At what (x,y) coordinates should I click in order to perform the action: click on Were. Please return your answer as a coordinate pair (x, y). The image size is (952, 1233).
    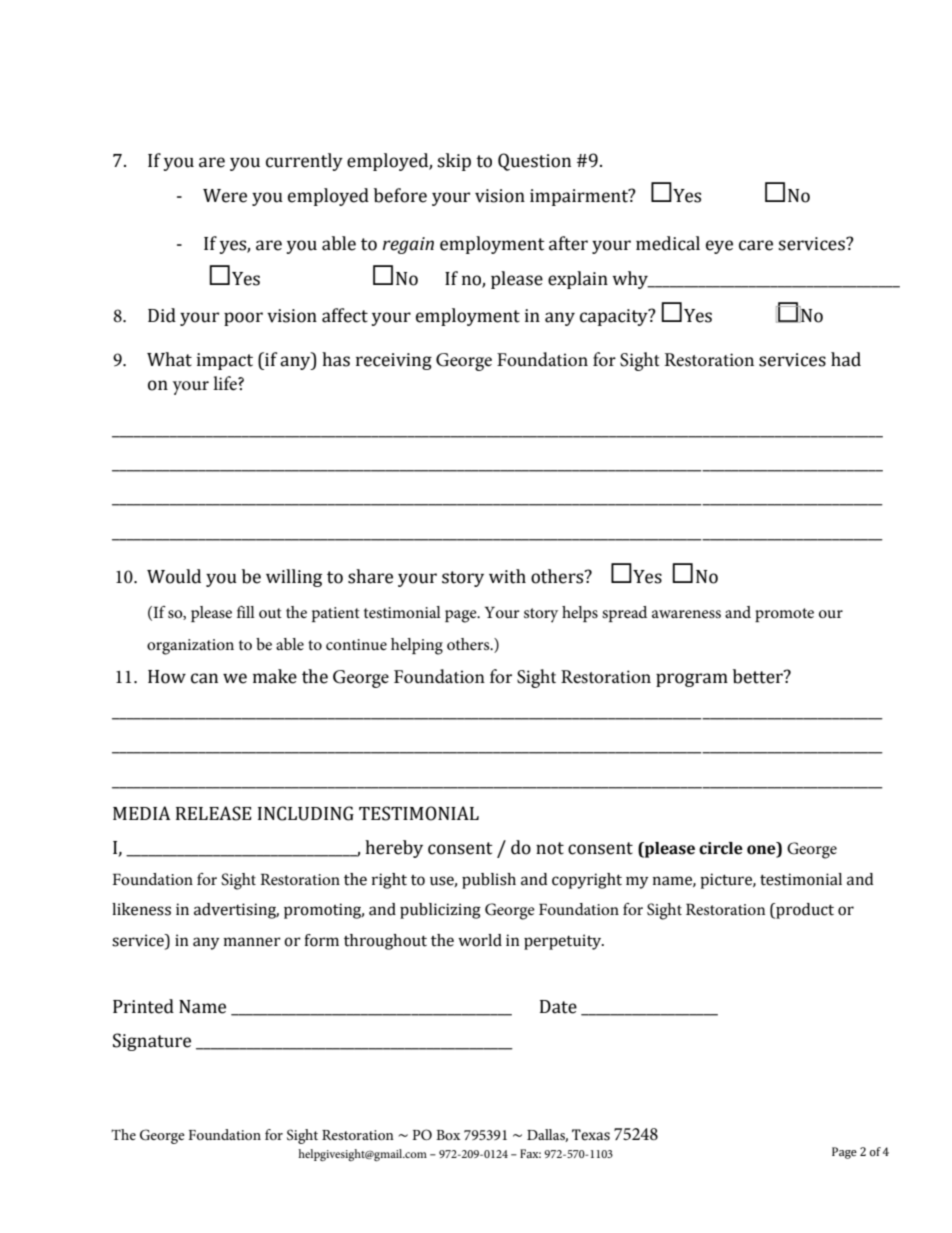
    Looking at the image, I should click on (225, 196).
